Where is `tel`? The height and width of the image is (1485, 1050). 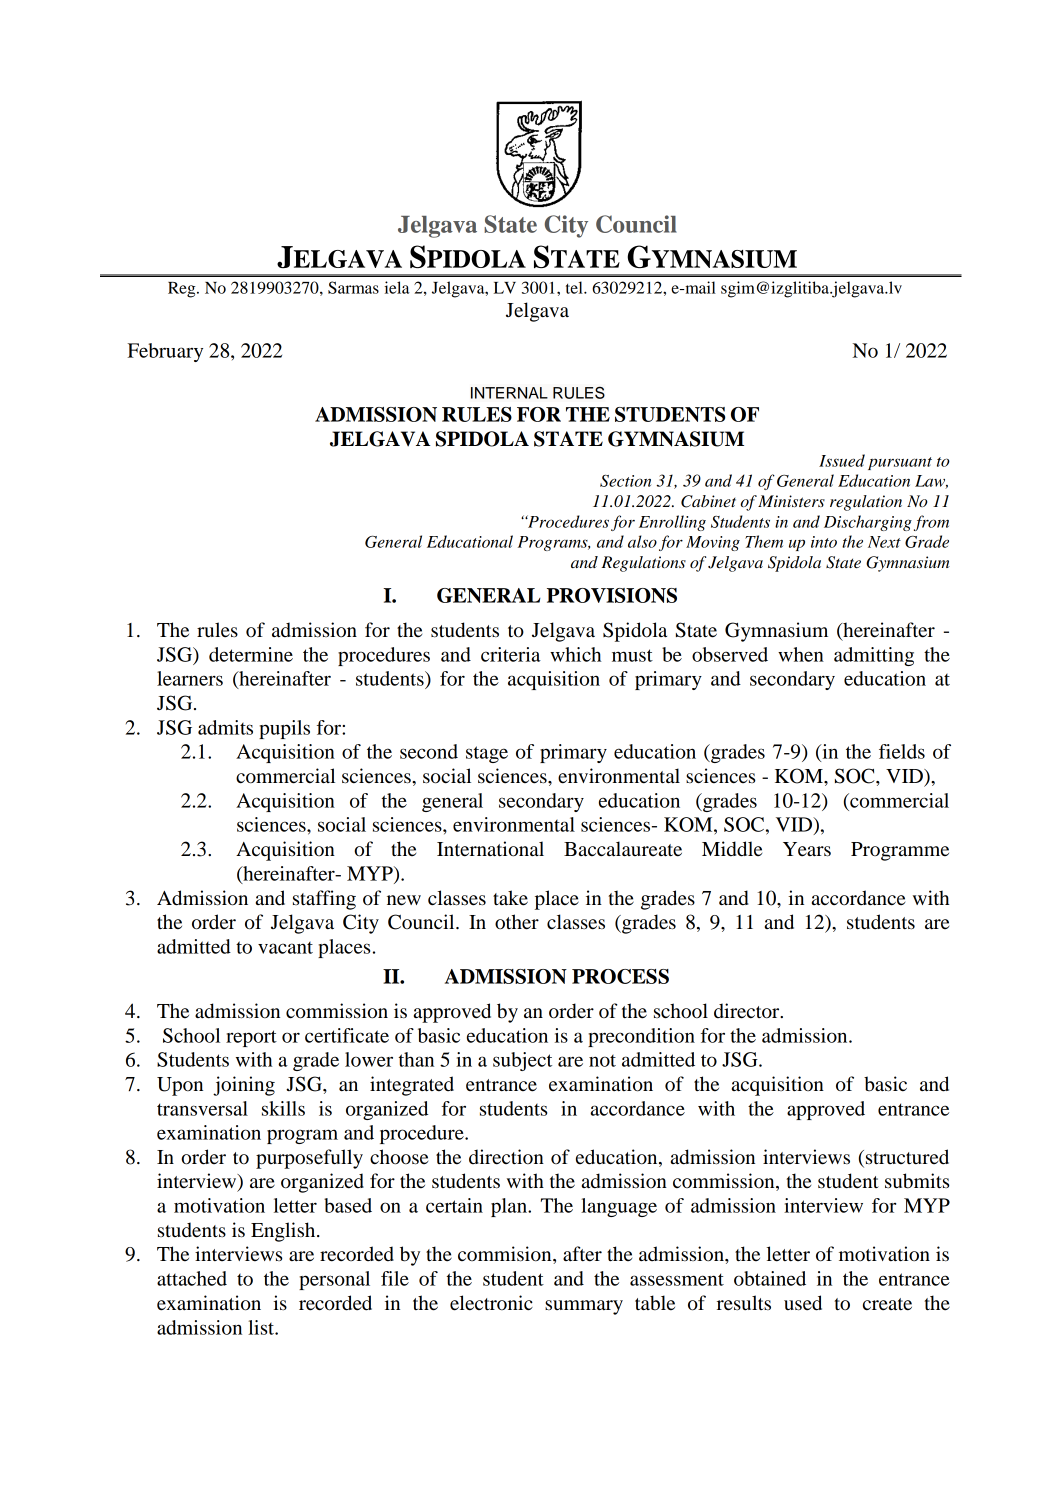
tel is located at coordinates (575, 287).
